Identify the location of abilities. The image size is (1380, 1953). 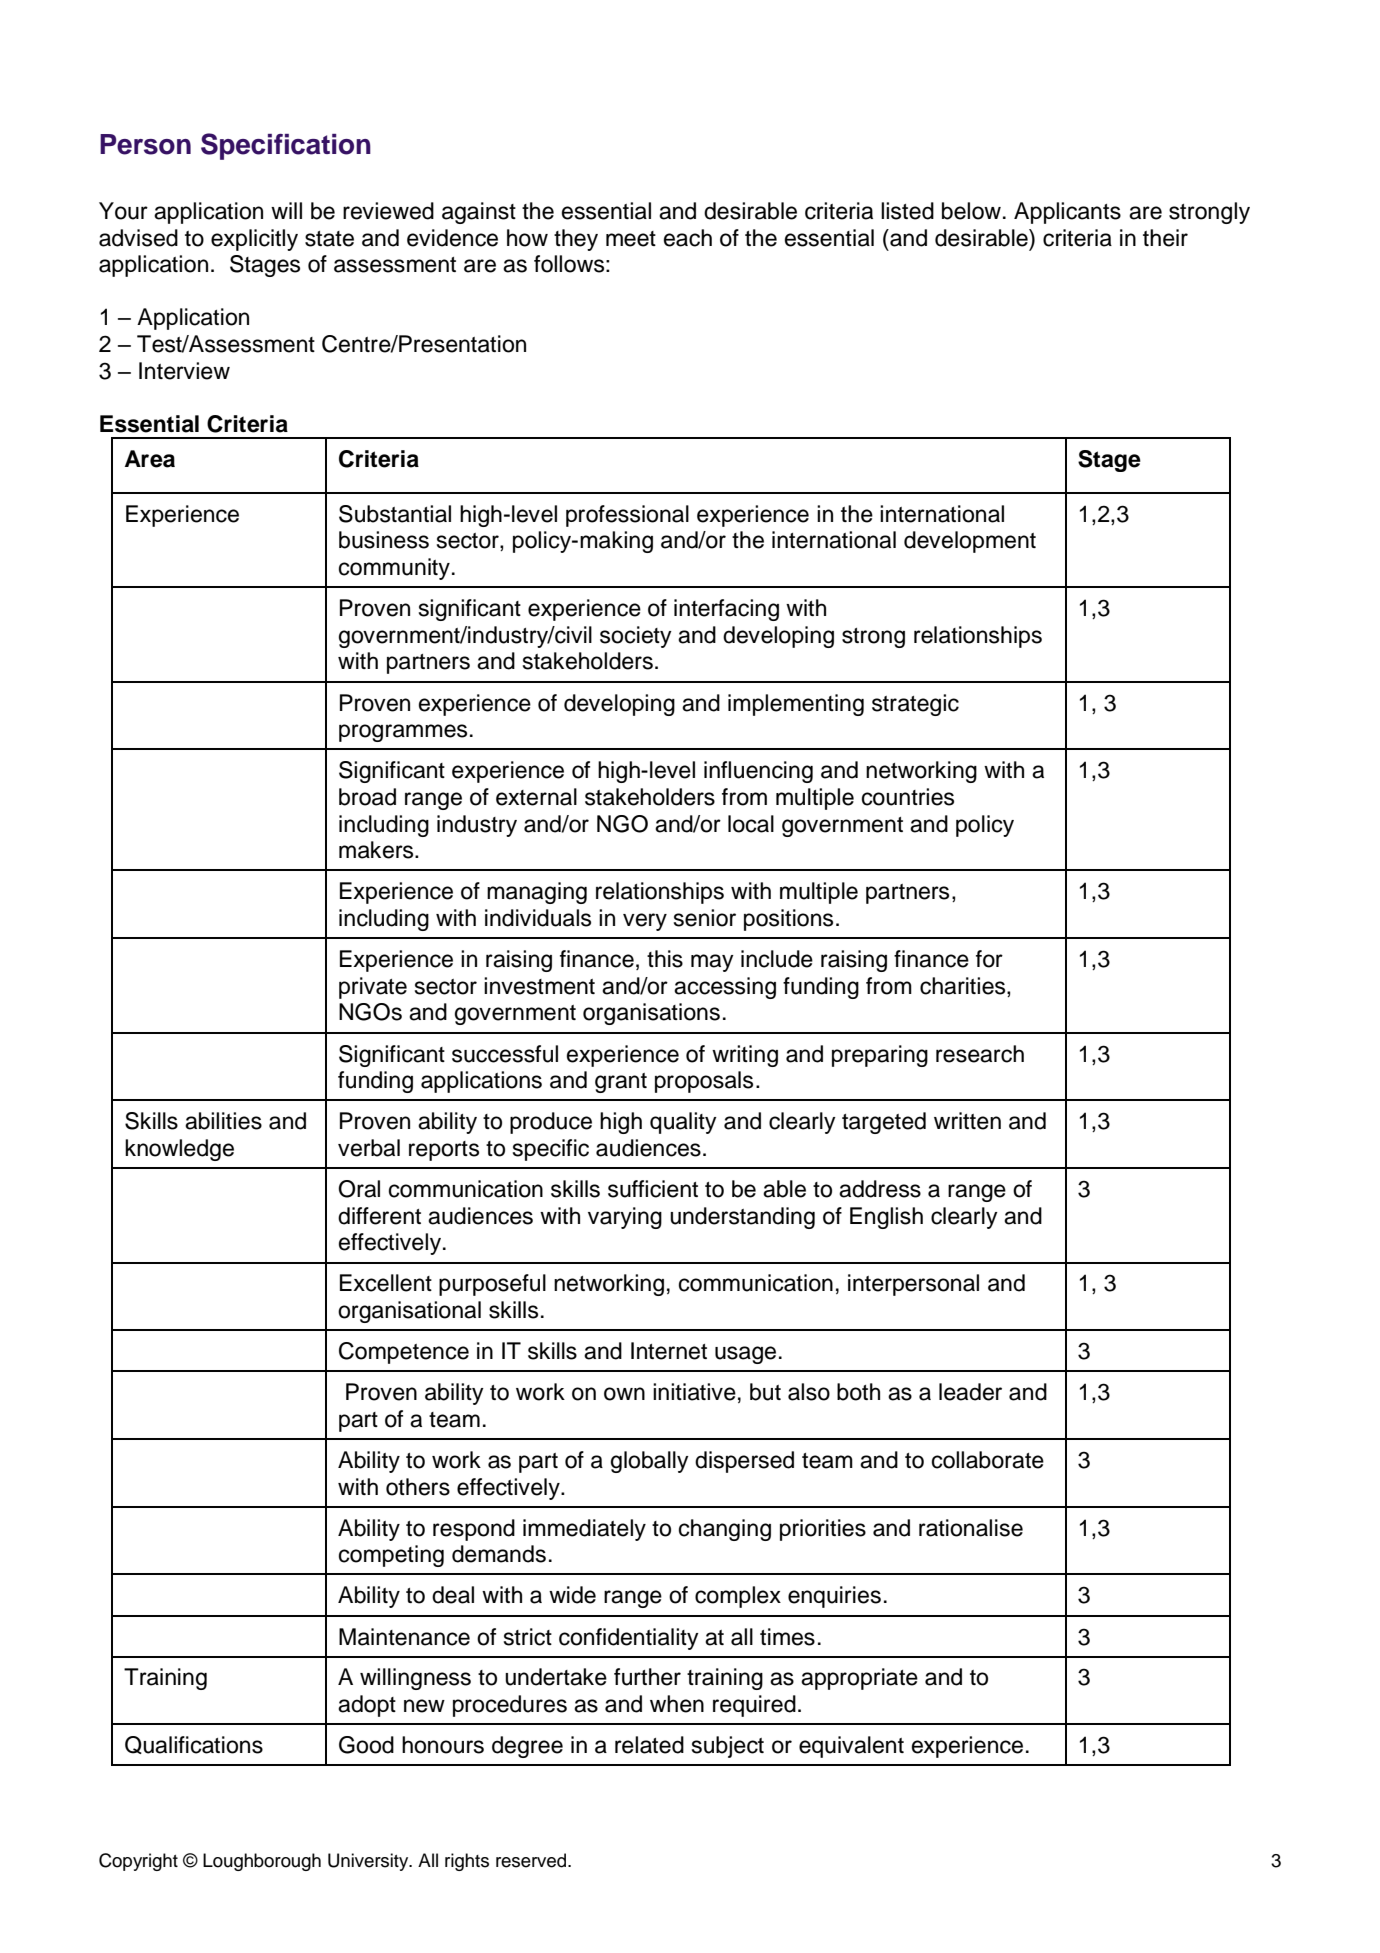
(223, 1121).
